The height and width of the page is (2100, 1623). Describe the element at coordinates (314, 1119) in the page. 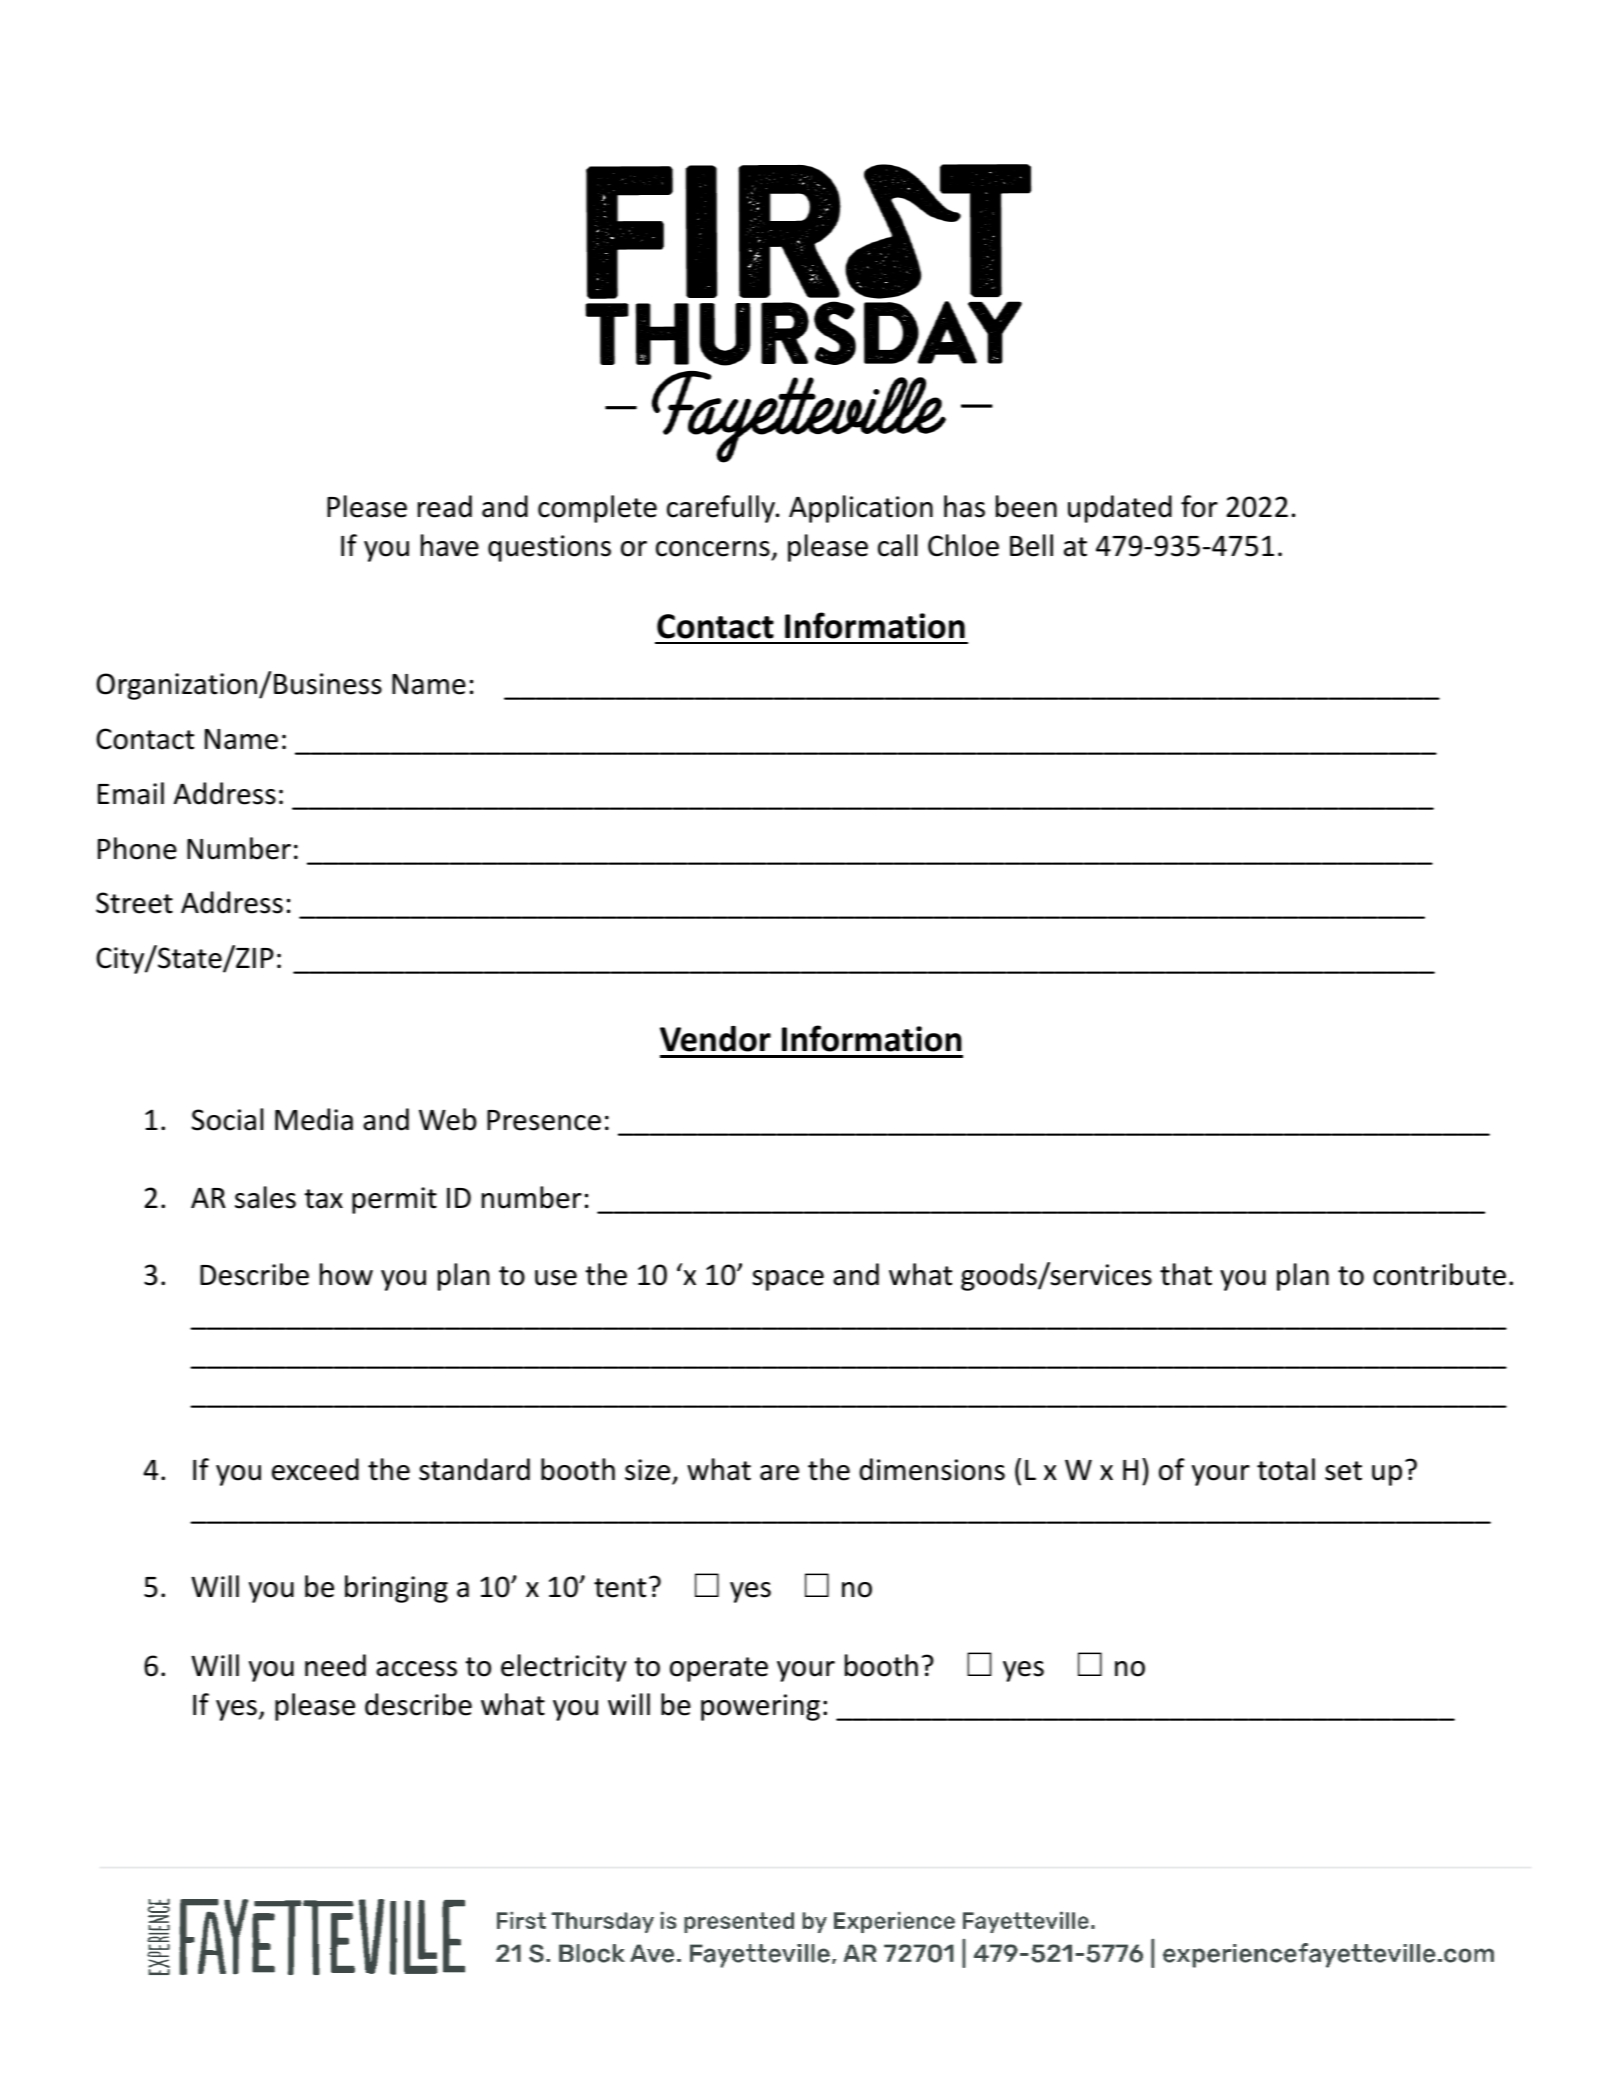

I see `Media` at that location.
